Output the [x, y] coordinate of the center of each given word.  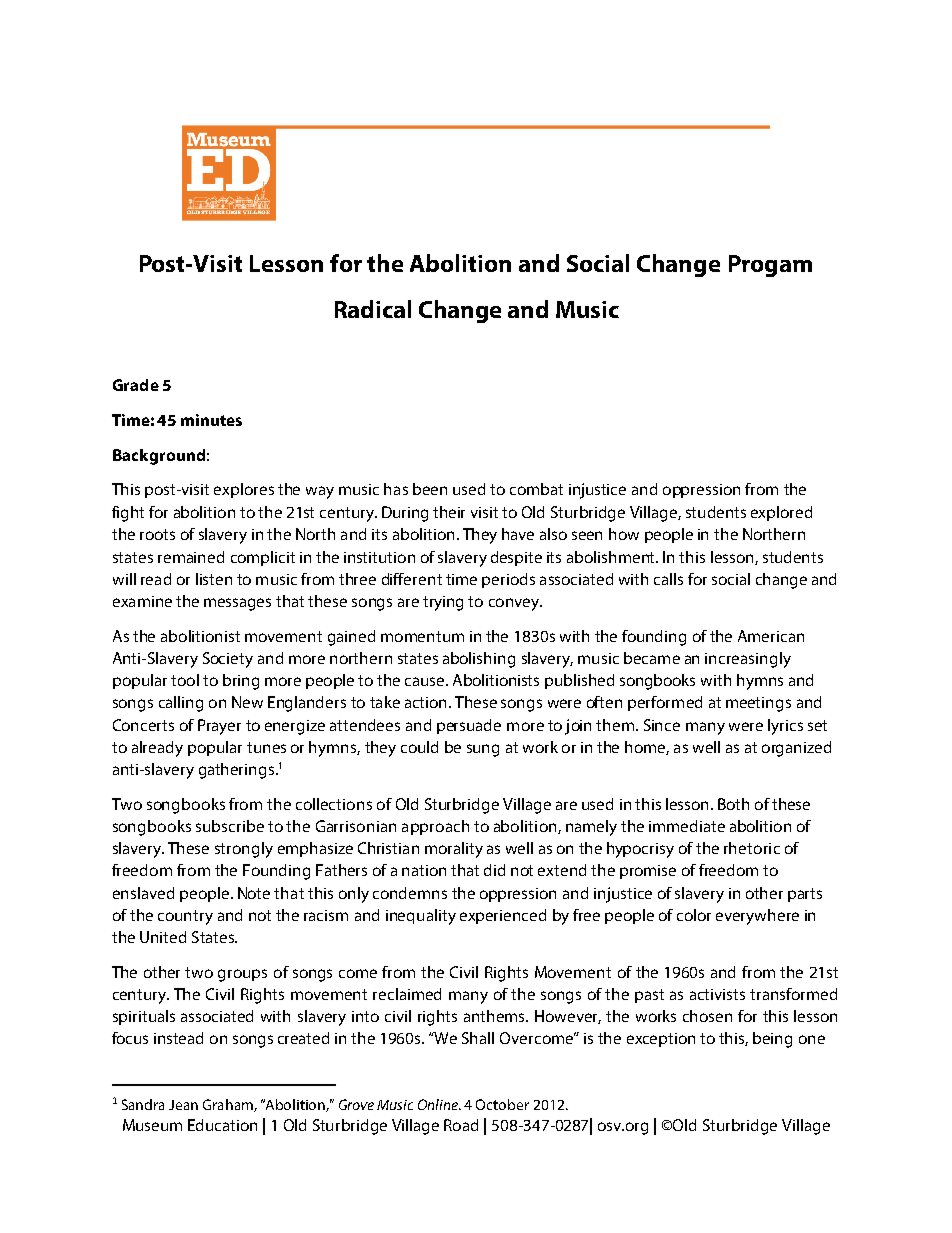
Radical [373, 309]
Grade [136, 385]
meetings [758, 704]
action [427, 702]
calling [181, 704]
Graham [229, 1105]
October [502, 1104]
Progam [770, 266]
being [772, 1040]
